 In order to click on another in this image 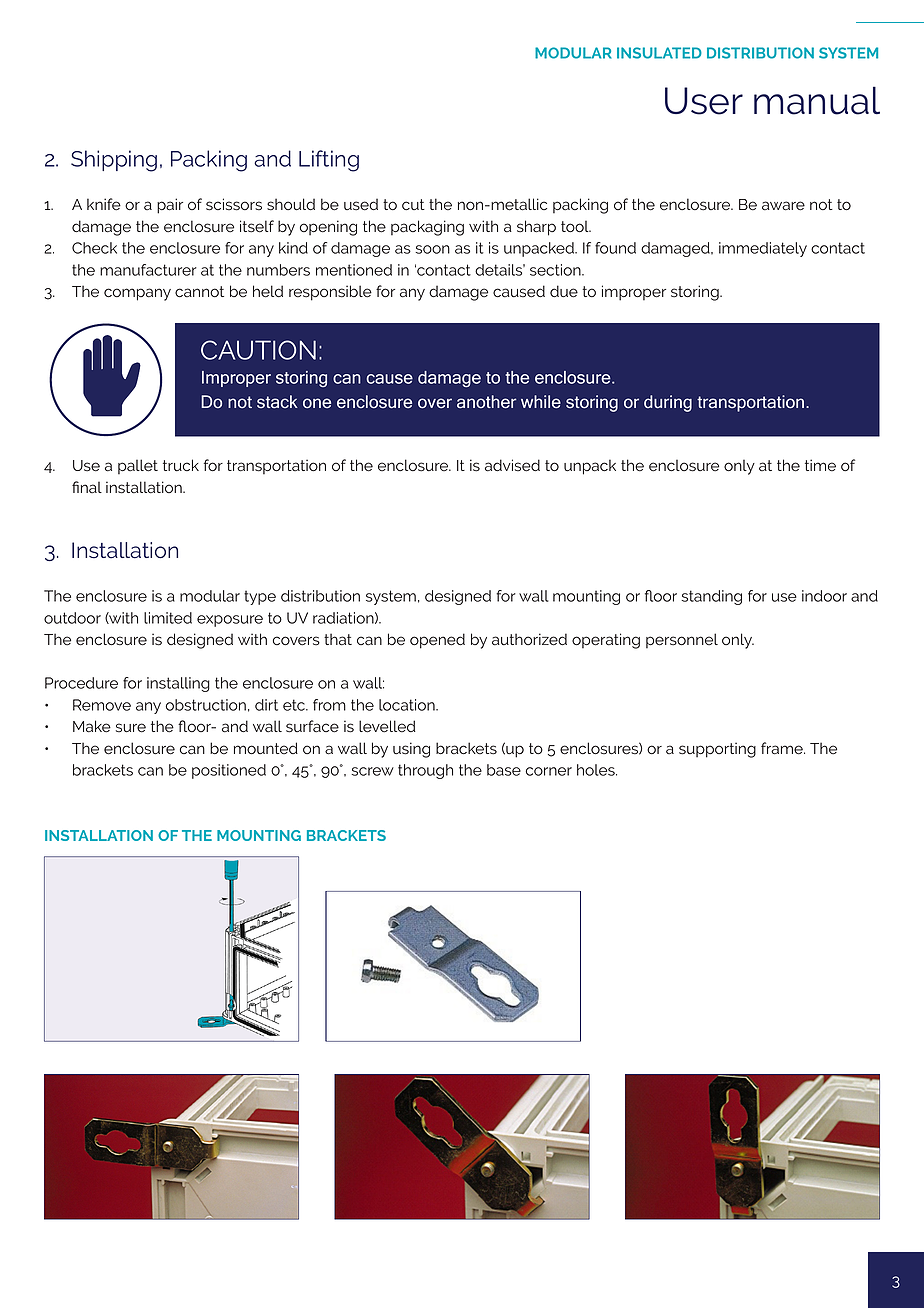, I will do `click(486, 402)`.
